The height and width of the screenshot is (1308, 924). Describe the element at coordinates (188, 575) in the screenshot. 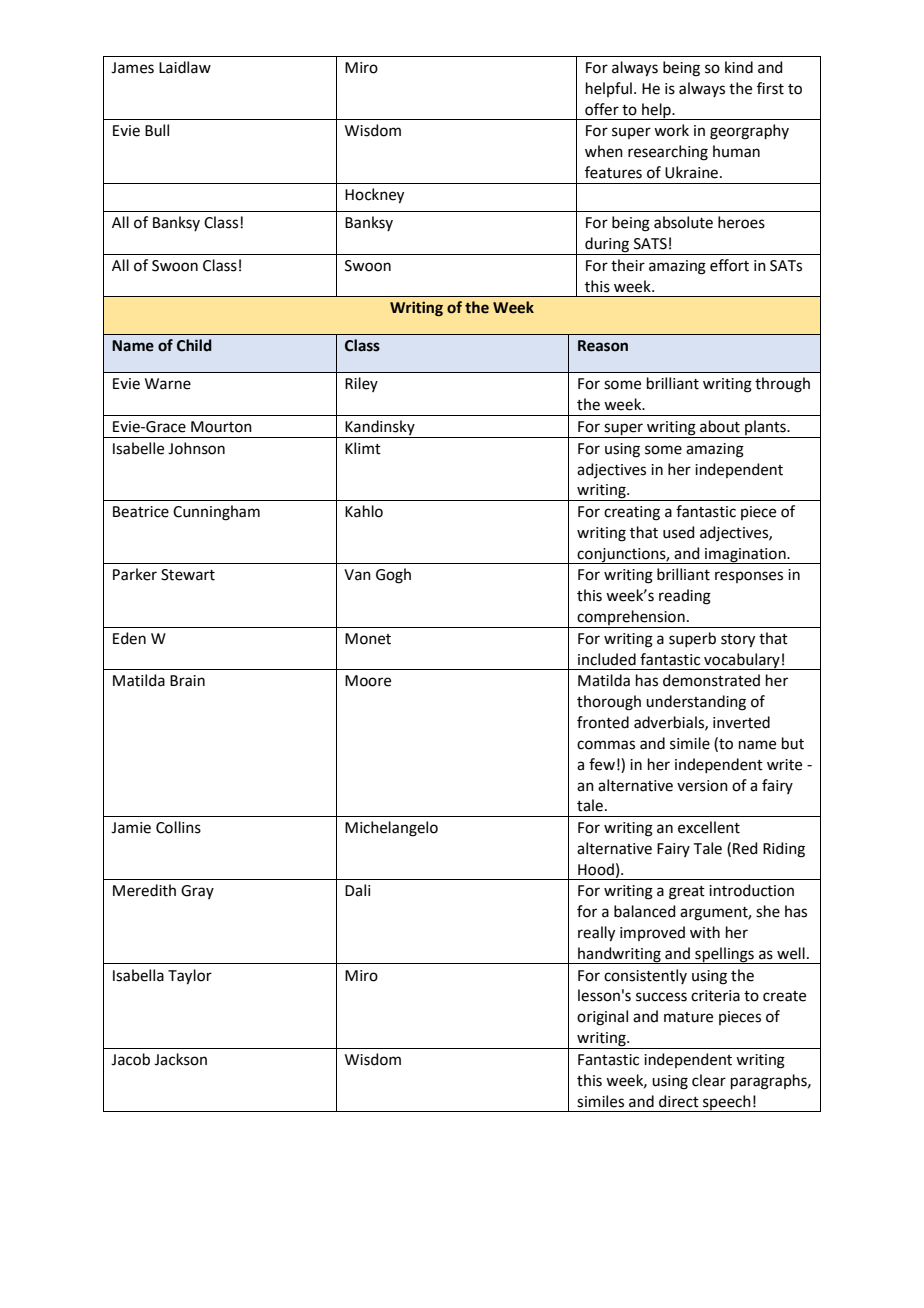

I see `Stewart` at that location.
